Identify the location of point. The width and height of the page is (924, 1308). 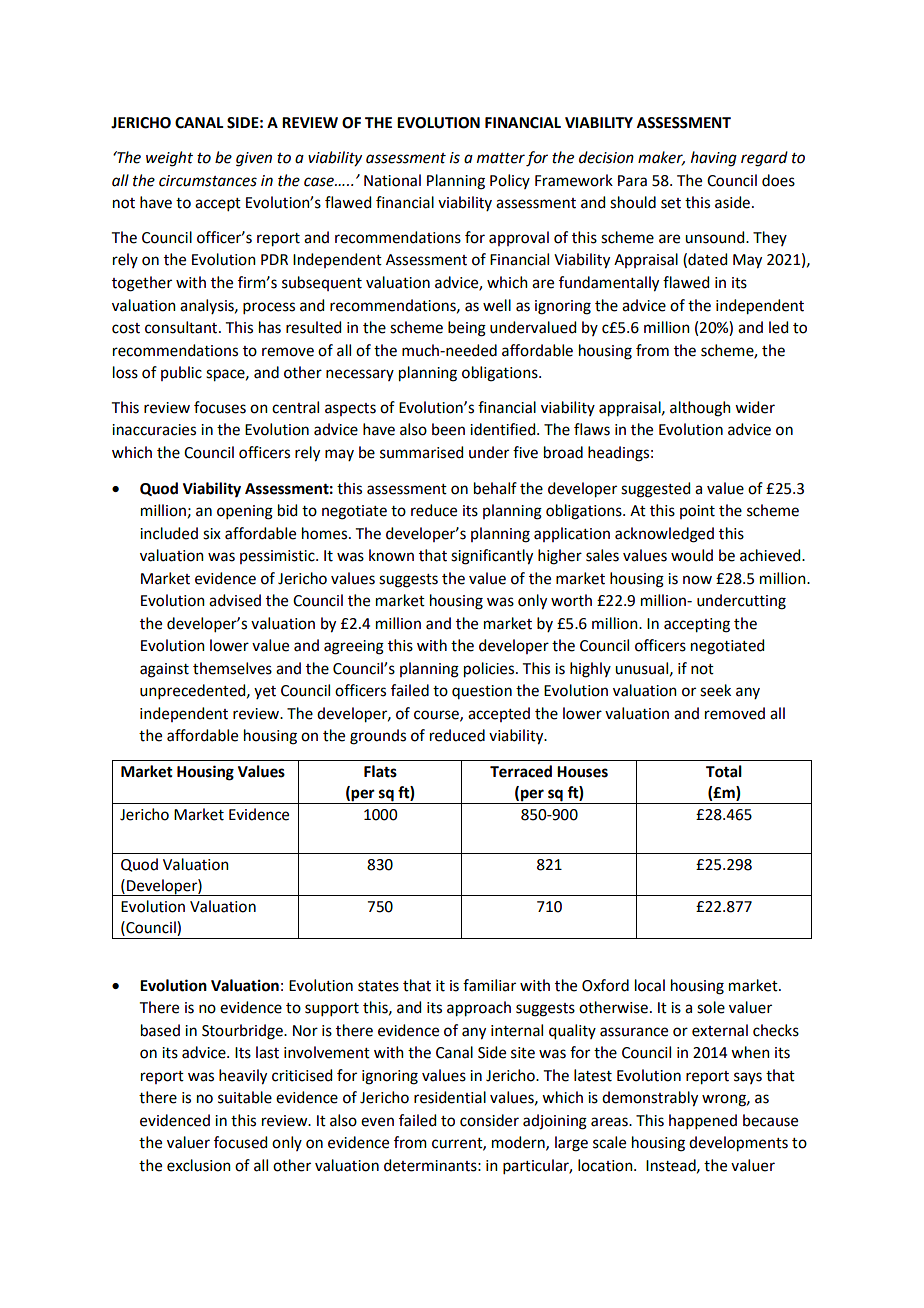
(697, 512).
